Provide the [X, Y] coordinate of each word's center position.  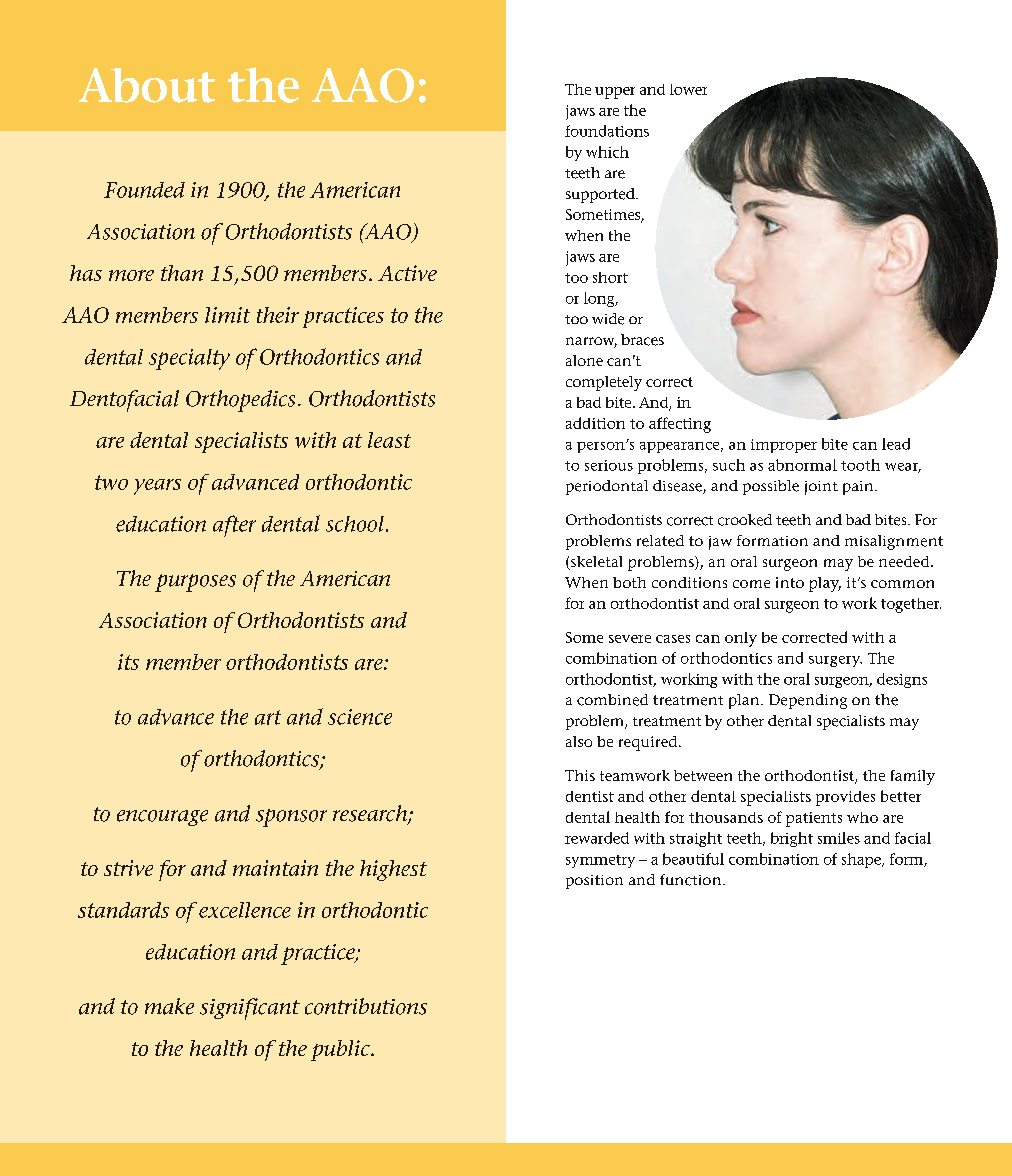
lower [688, 89]
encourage [162, 818]
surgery [835, 661]
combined [612, 700]
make [169, 1006]
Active [407, 273]
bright [792, 839]
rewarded [597, 838]
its [128, 662]
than [182, 273]
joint [821, 488]
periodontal [607, 487]
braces [642, 340]
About [147, 85]
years [157, 487]
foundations [607, 131]
